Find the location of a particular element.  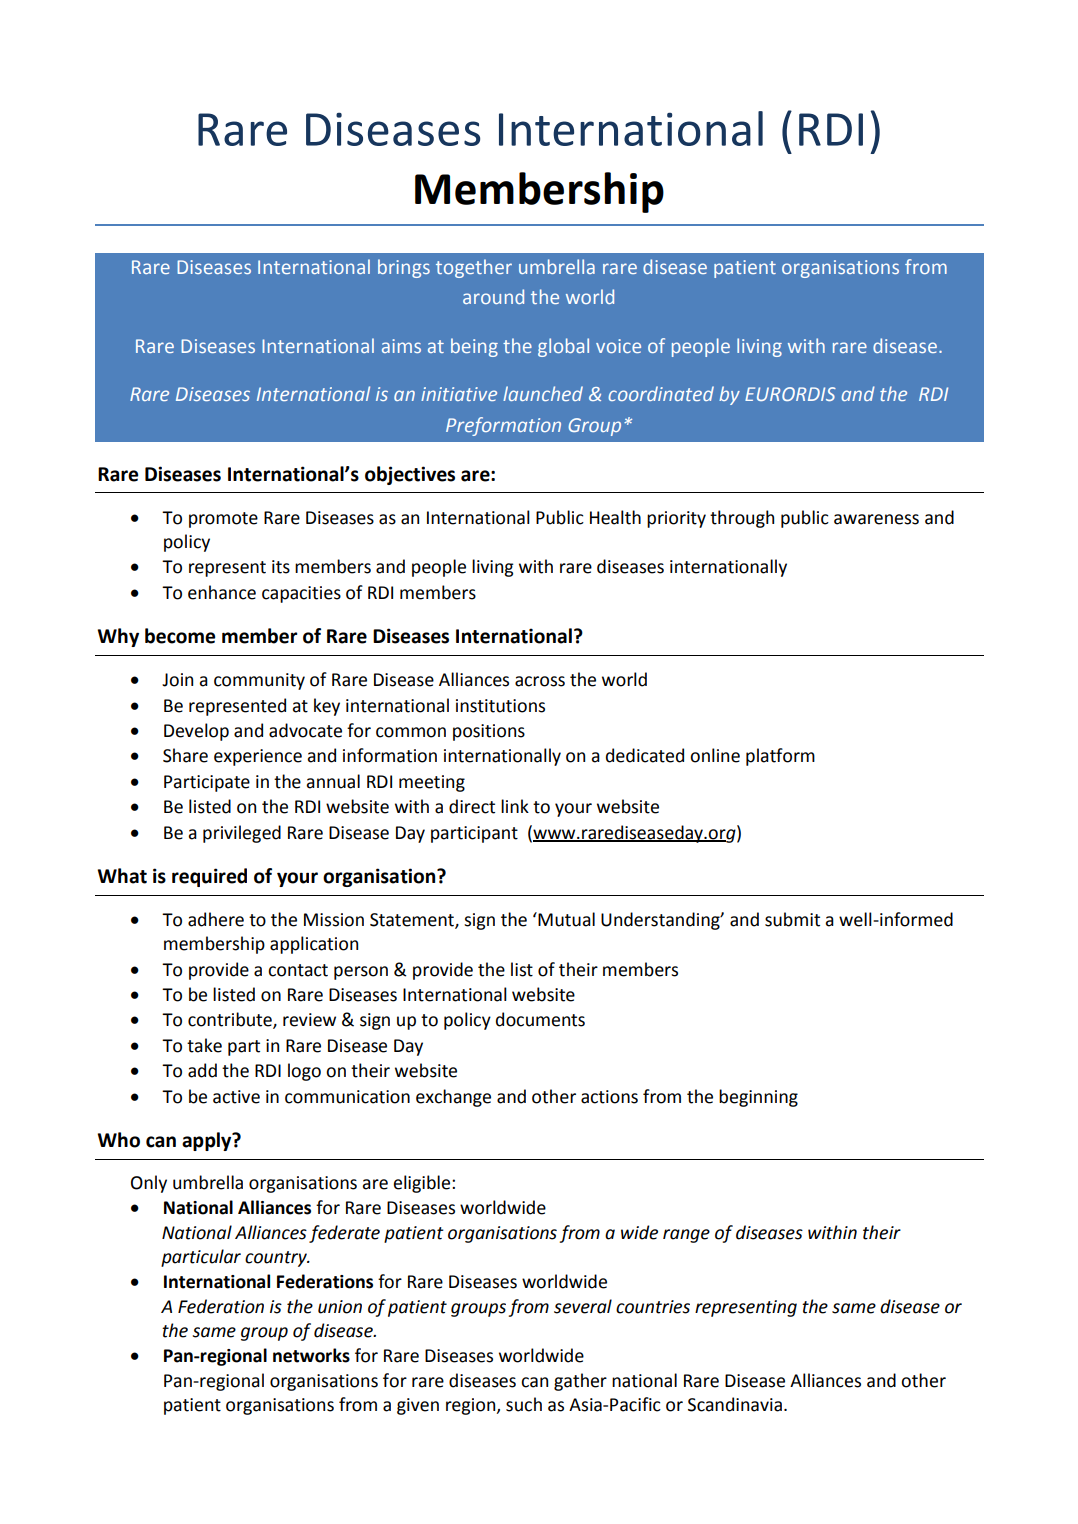

such is located at coordinates (524, 1404).
